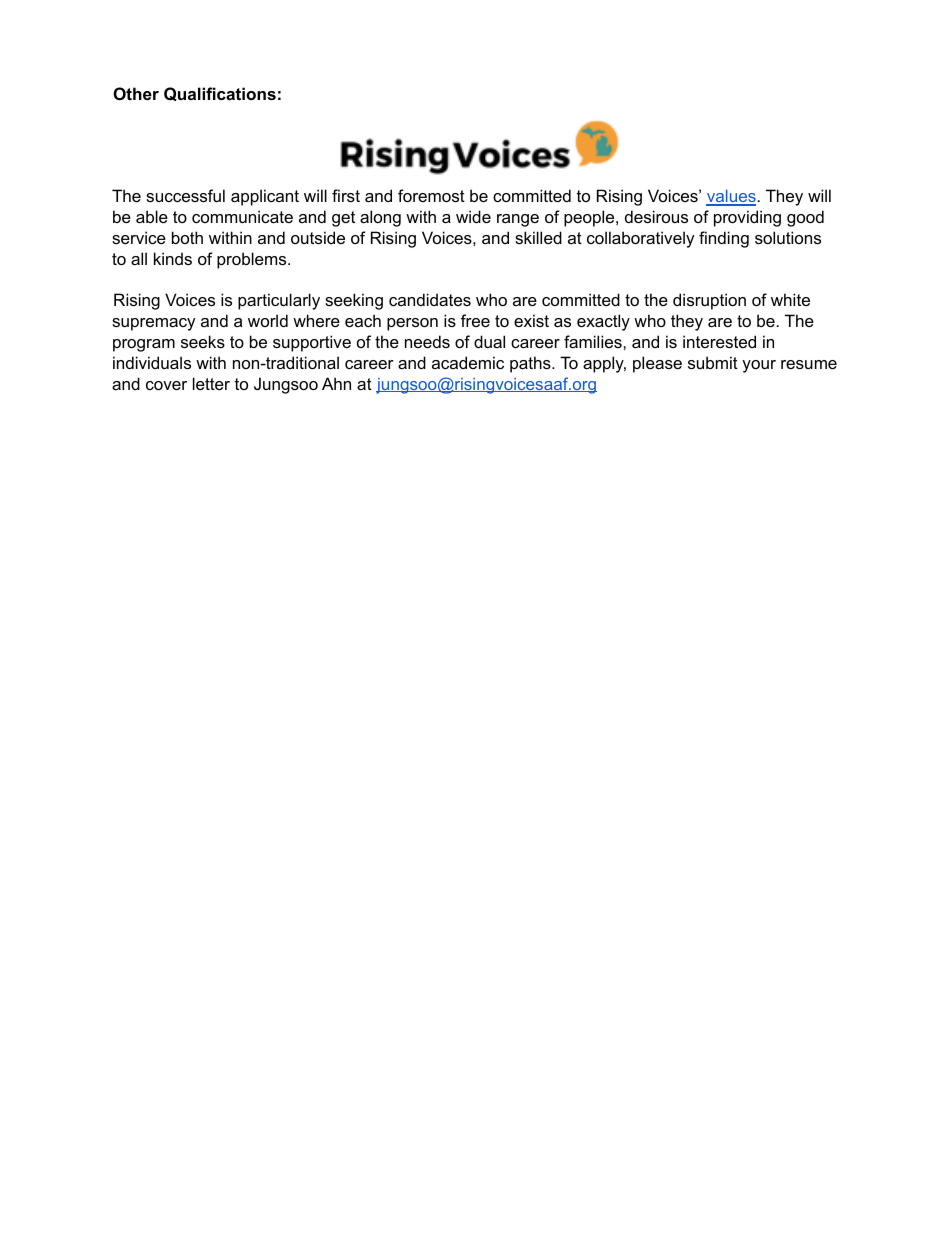 This image has width=952, height=1233. I want to click on particularly, so click(279, 301).
